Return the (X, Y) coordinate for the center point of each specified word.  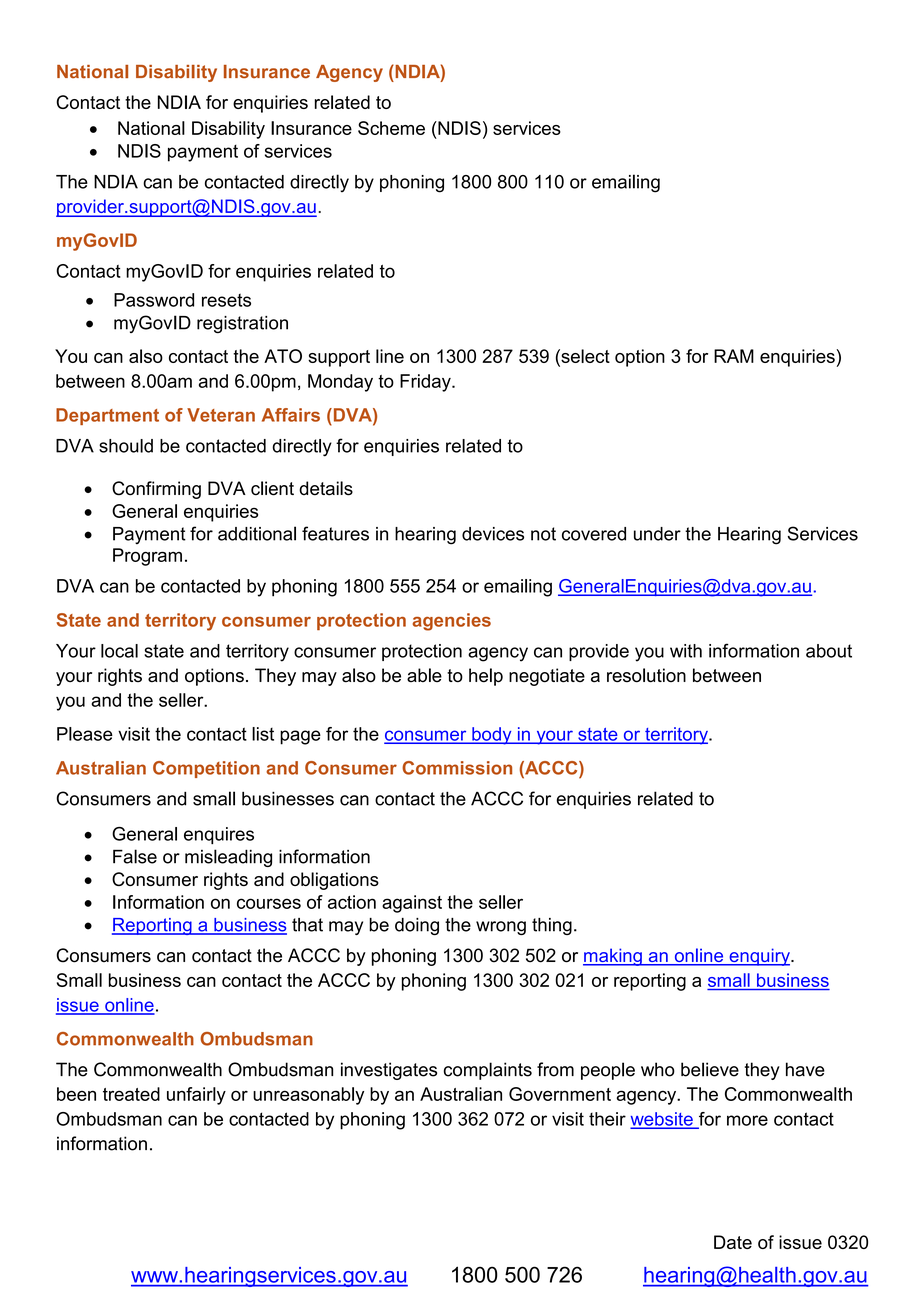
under (657, 534)
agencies (451, 622)
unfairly (196, 1096)
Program (147, 557)
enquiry (759, 957)
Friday (426, 383)
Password (154, 300)
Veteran (221, 415)
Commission (457, 768)
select (584, 356)
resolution (646, 675)
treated (131, 1094)
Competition (206, 769)
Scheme (391, 128)
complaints (488, 1071)
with (686, 651)
